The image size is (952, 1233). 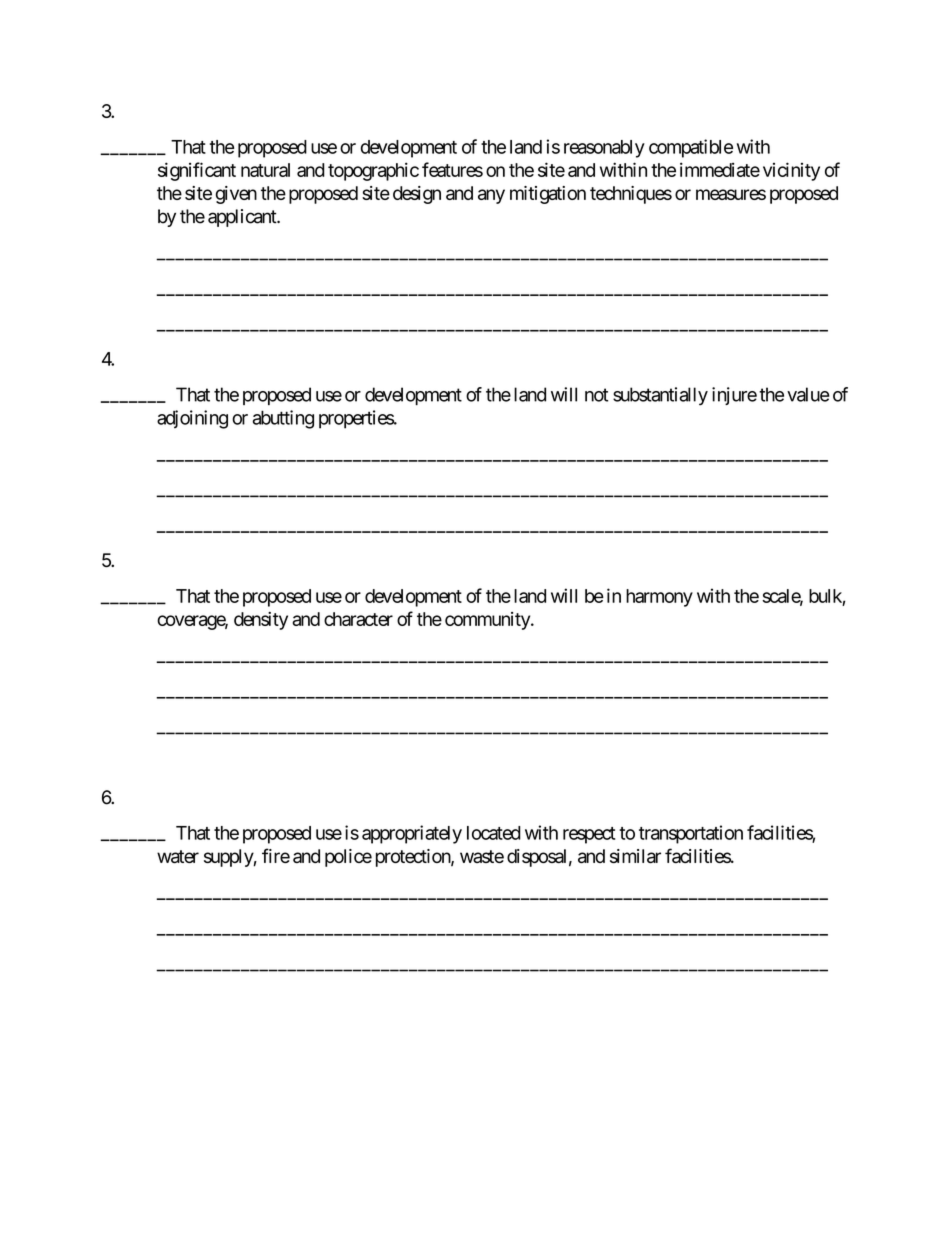 What do you see at coordinates (265, 170) in the image?
I see `natural` at bounding box center [265, 170].
